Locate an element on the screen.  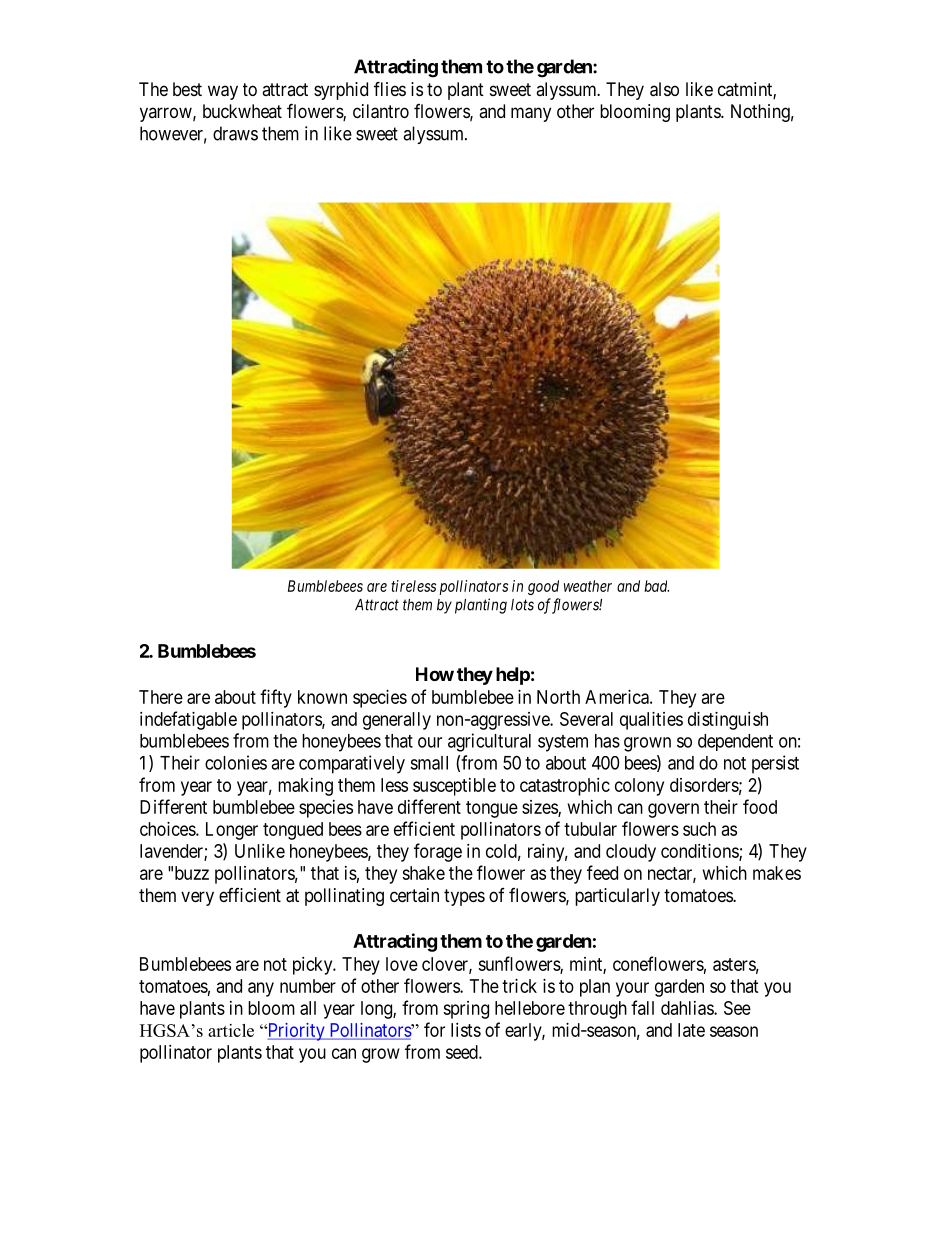
lists is located at coordinates (466, 1030).
